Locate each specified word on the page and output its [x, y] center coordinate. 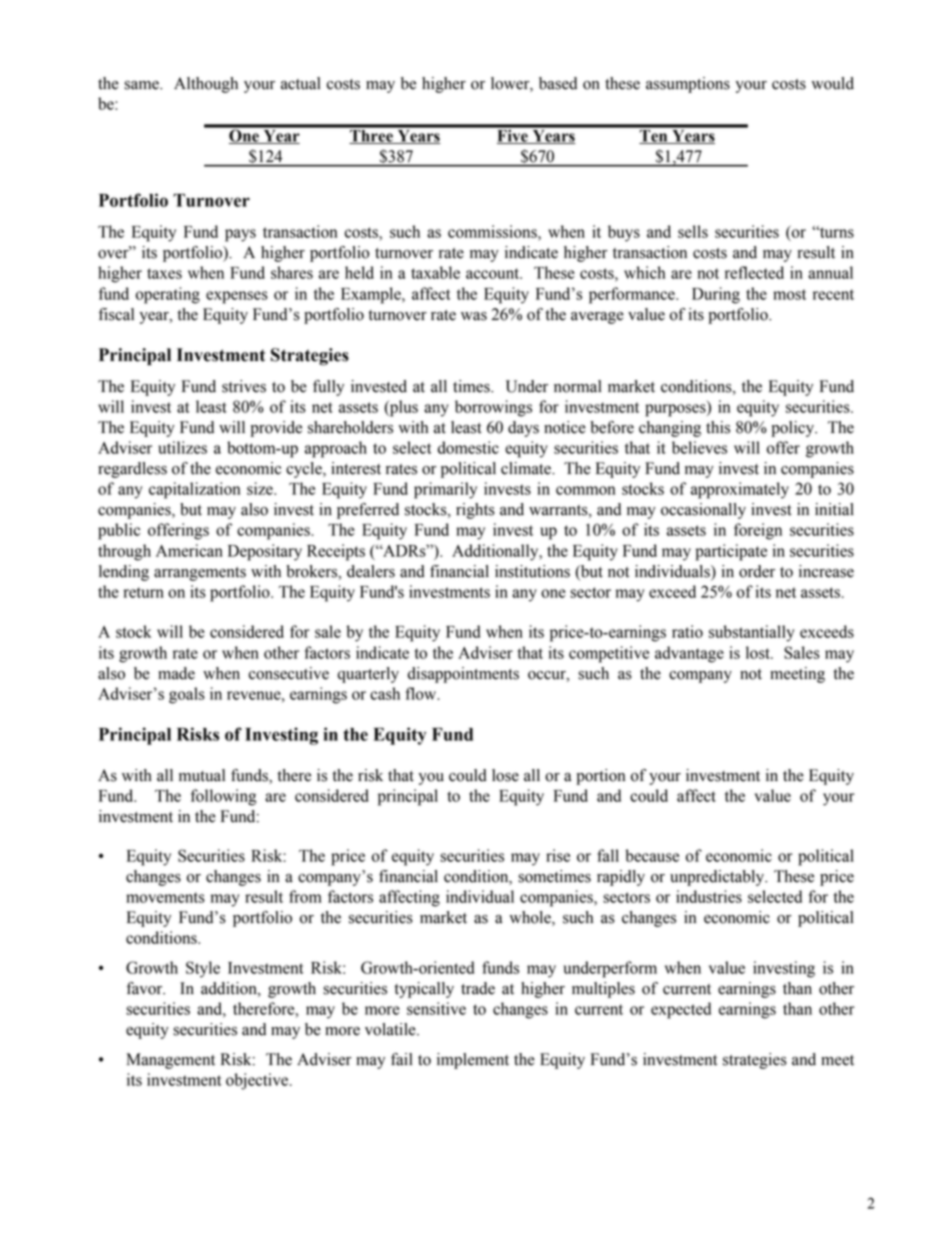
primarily [445, 490]
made [176, 673]
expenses [237, 297]
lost [759, 652]
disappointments [463, 675]
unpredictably [718, 878]
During [716, 295]
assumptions [688, 85]
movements [165, 897]
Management [170, 1061]
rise [558, 855]
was [474, 316]
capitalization [194, 490]
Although [206, 85]
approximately [740, 490]
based [558, 83]
